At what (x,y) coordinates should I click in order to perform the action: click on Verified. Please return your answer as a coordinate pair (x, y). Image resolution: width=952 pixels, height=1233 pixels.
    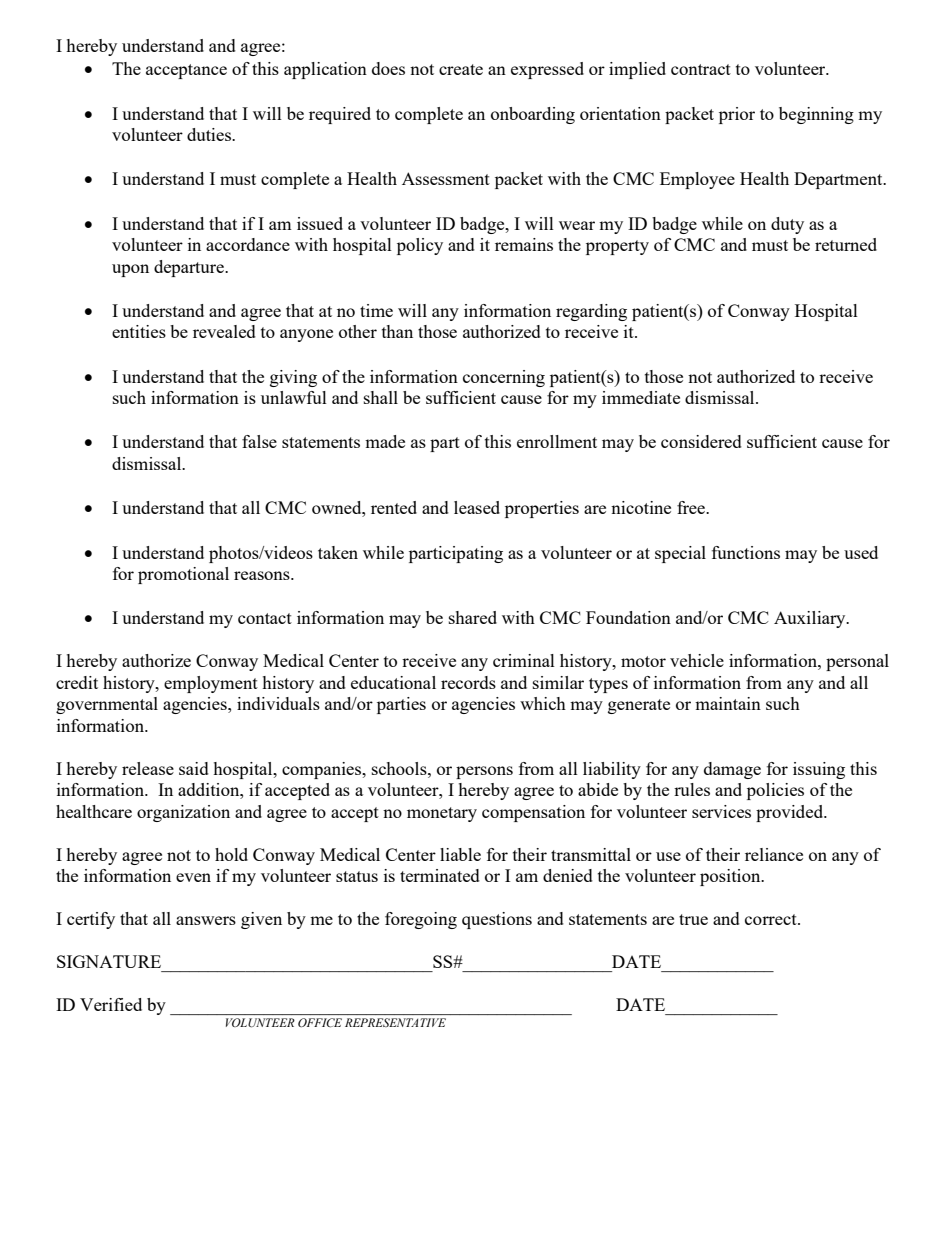
    Looking at the image, I should click on (111, 1004).
